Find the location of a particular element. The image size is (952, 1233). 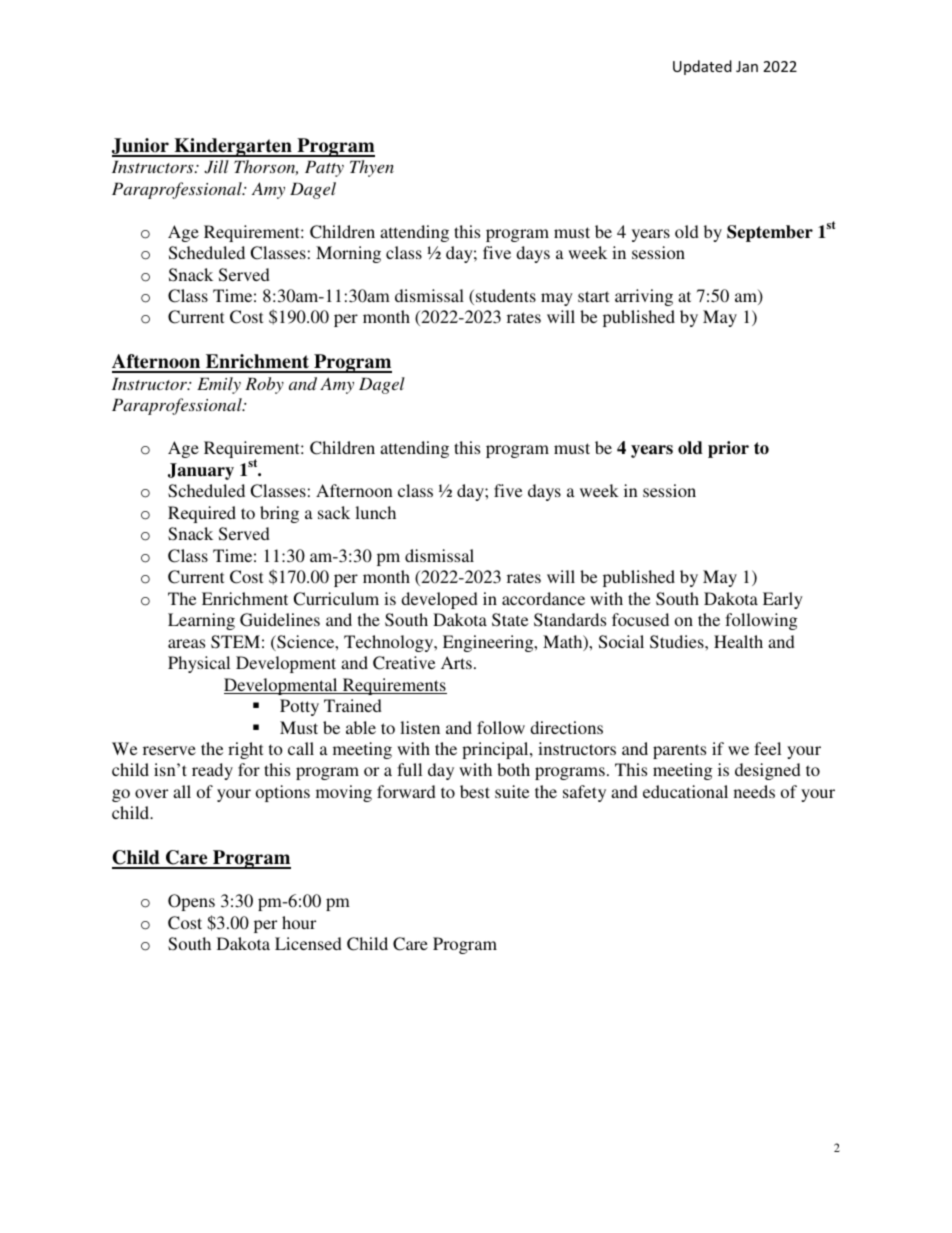

Opens is located at coordinates (191, 902).
